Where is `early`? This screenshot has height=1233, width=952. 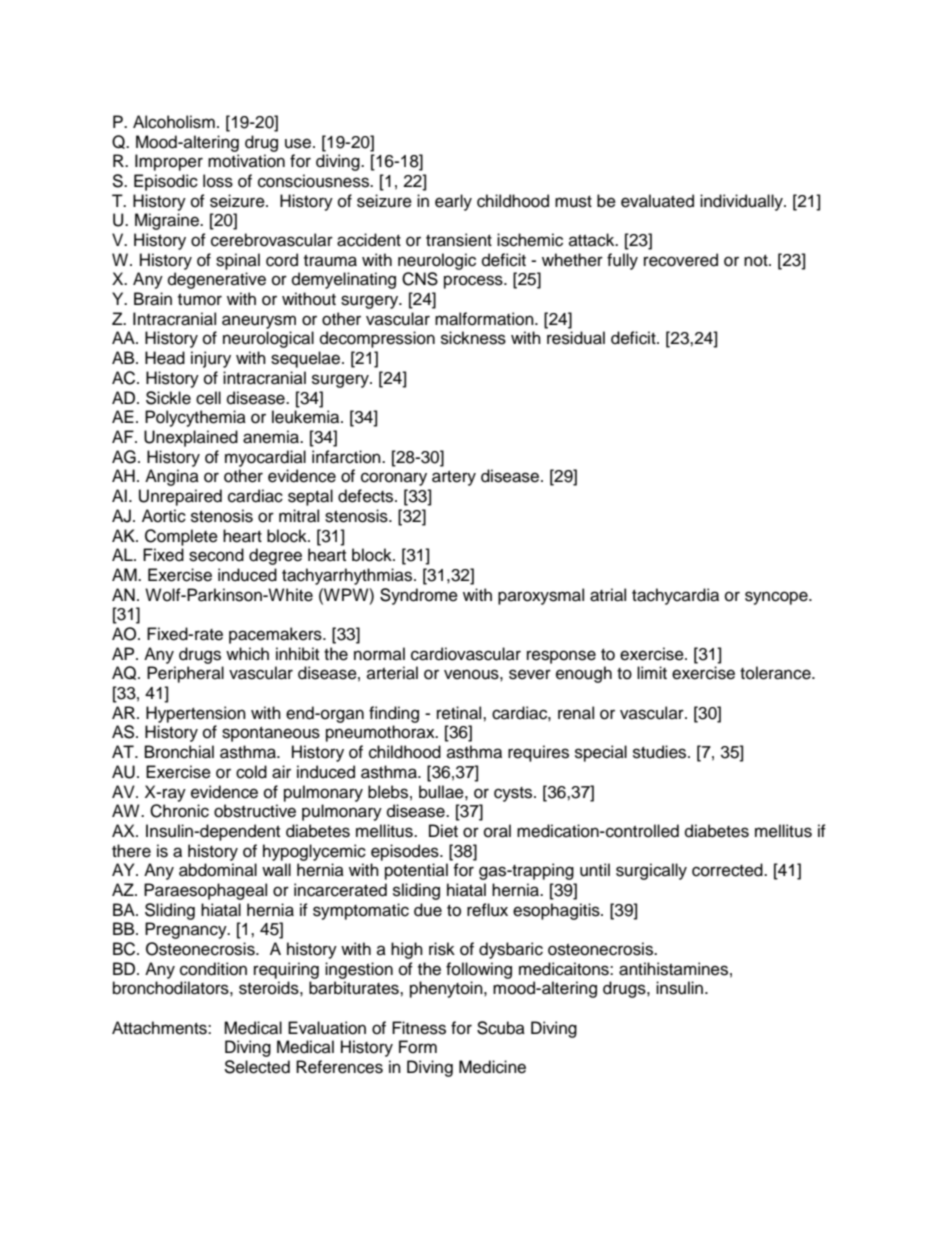
early is located at coordinates (453, 202).
